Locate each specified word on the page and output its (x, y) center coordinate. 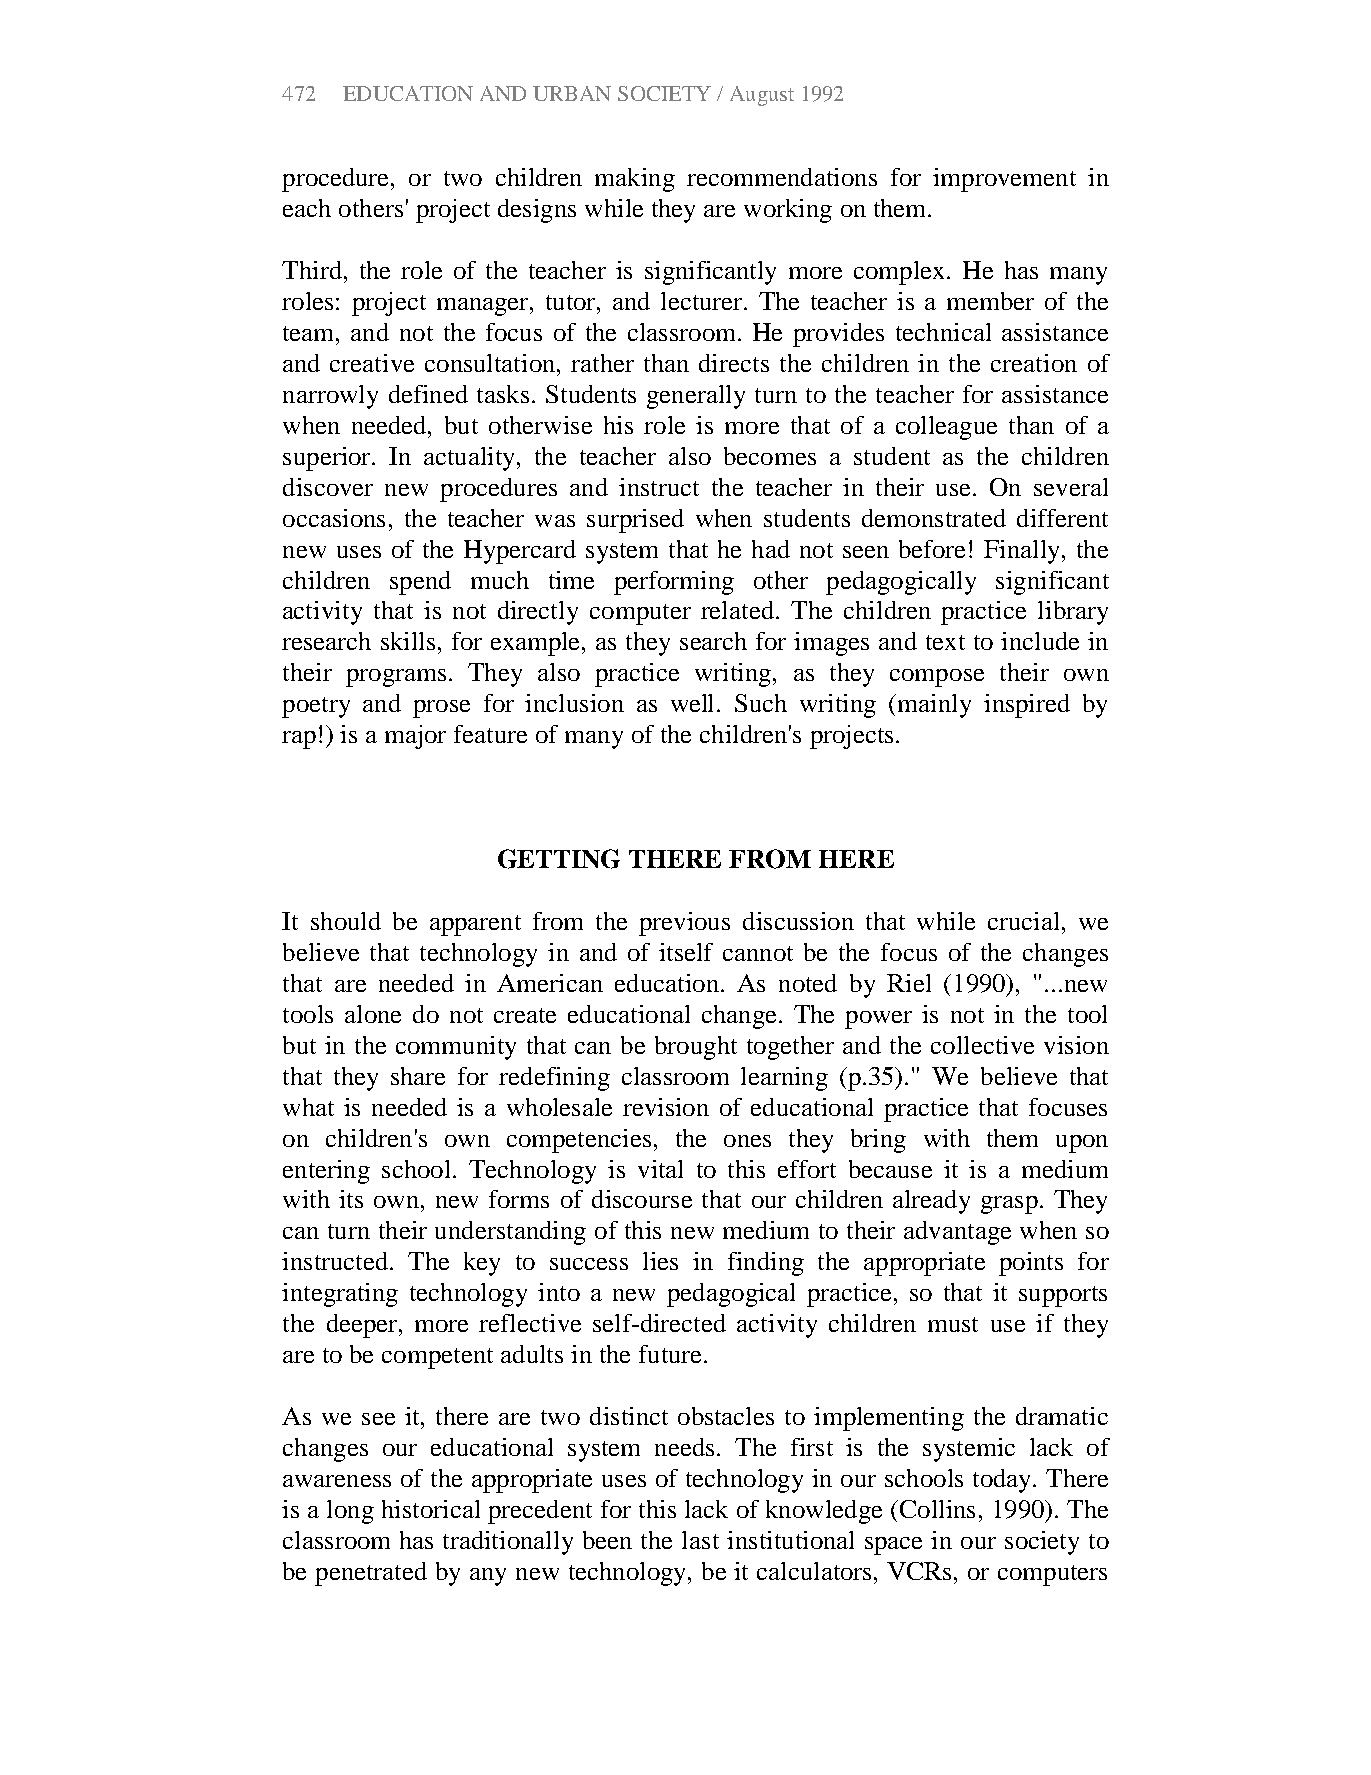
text (945, 642)
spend (420, 583)
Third (312, 270)
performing (674, 583)
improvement (1004, 180)
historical (431, 1509)
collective (982, 1045)
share (418, 1076)
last (700, 1540)
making (635, 180)
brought (696, 1048)
